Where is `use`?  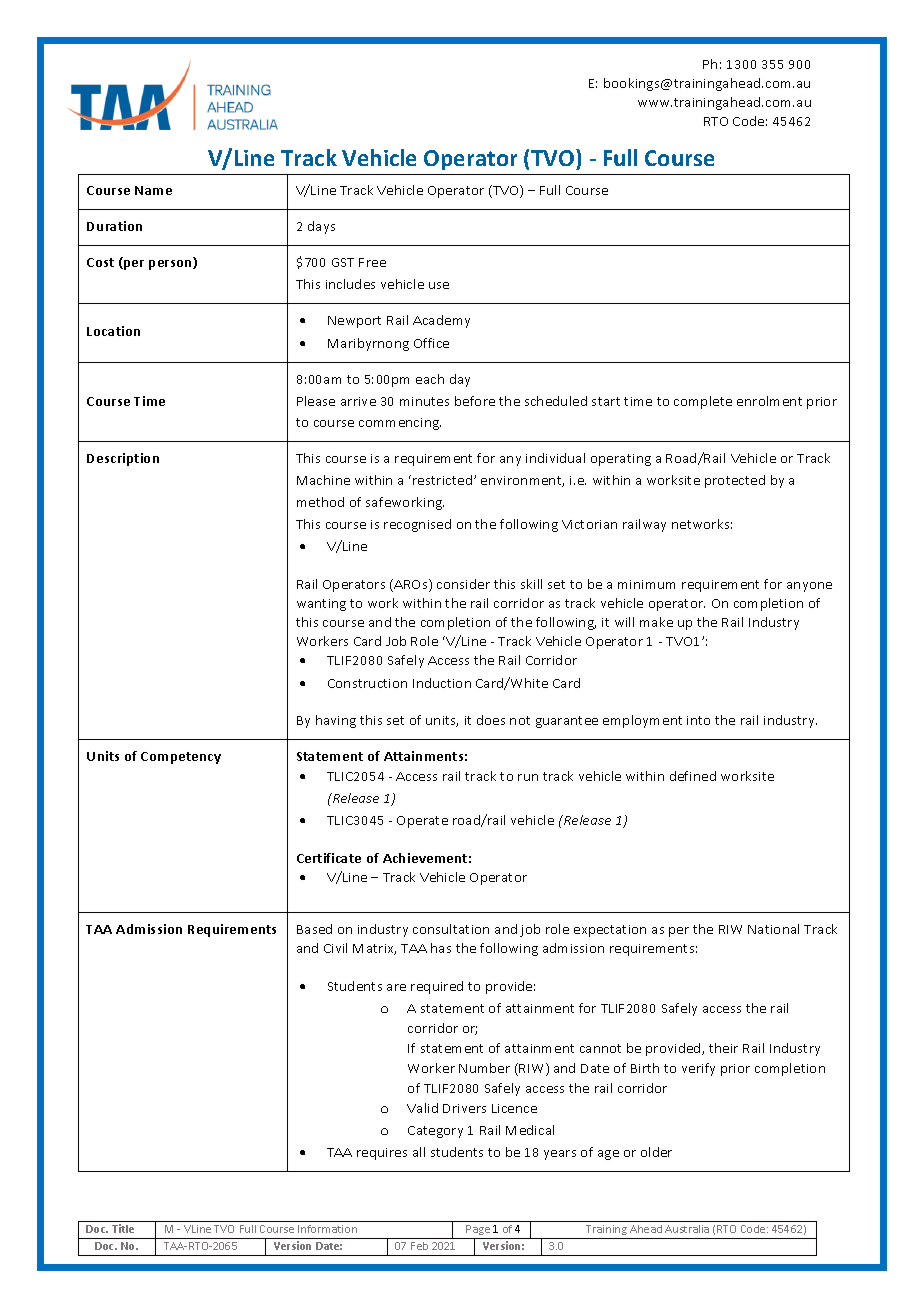
use is located at coordinates (439, 285).
